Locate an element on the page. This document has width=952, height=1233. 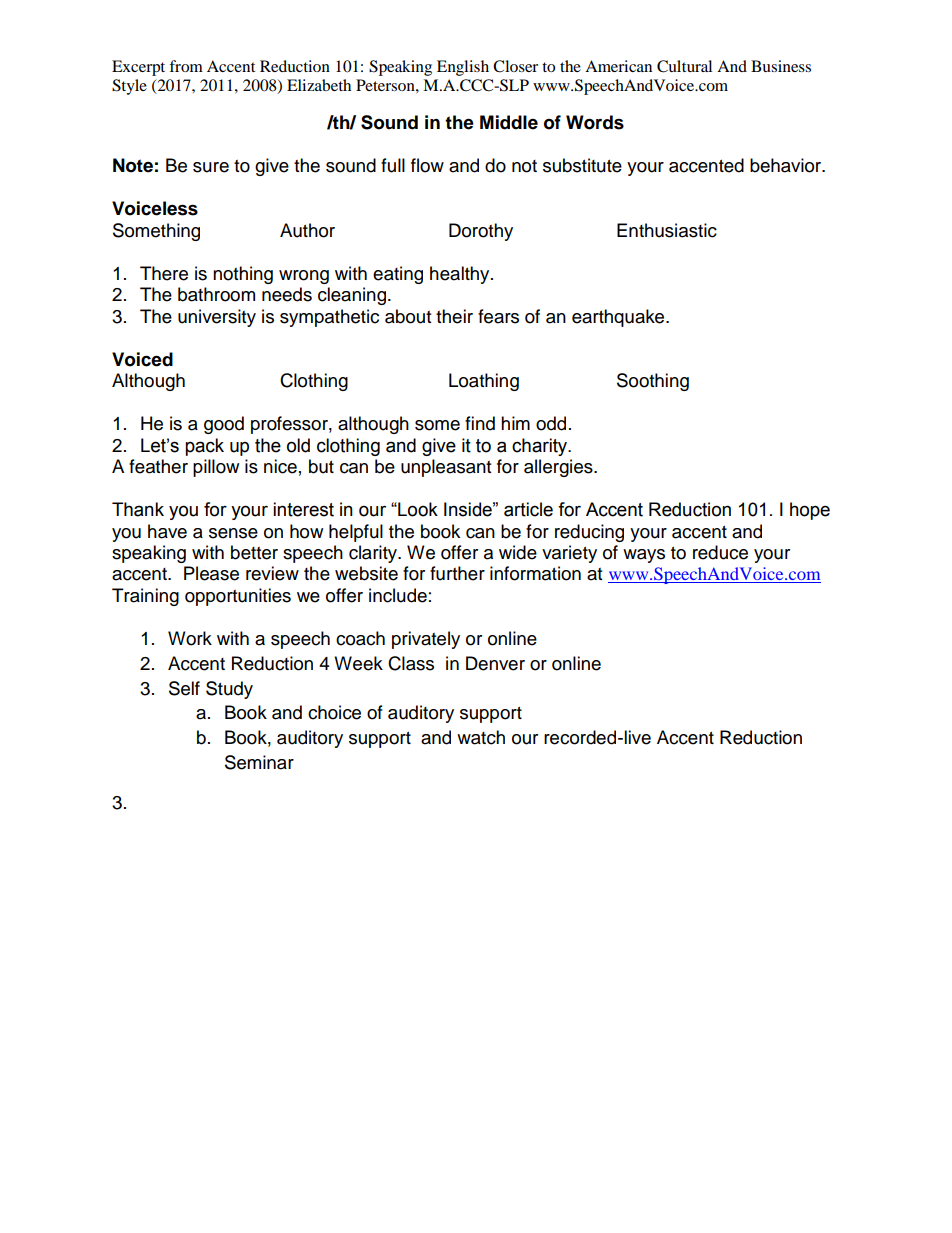
from is located at coordinates (186, 66).
